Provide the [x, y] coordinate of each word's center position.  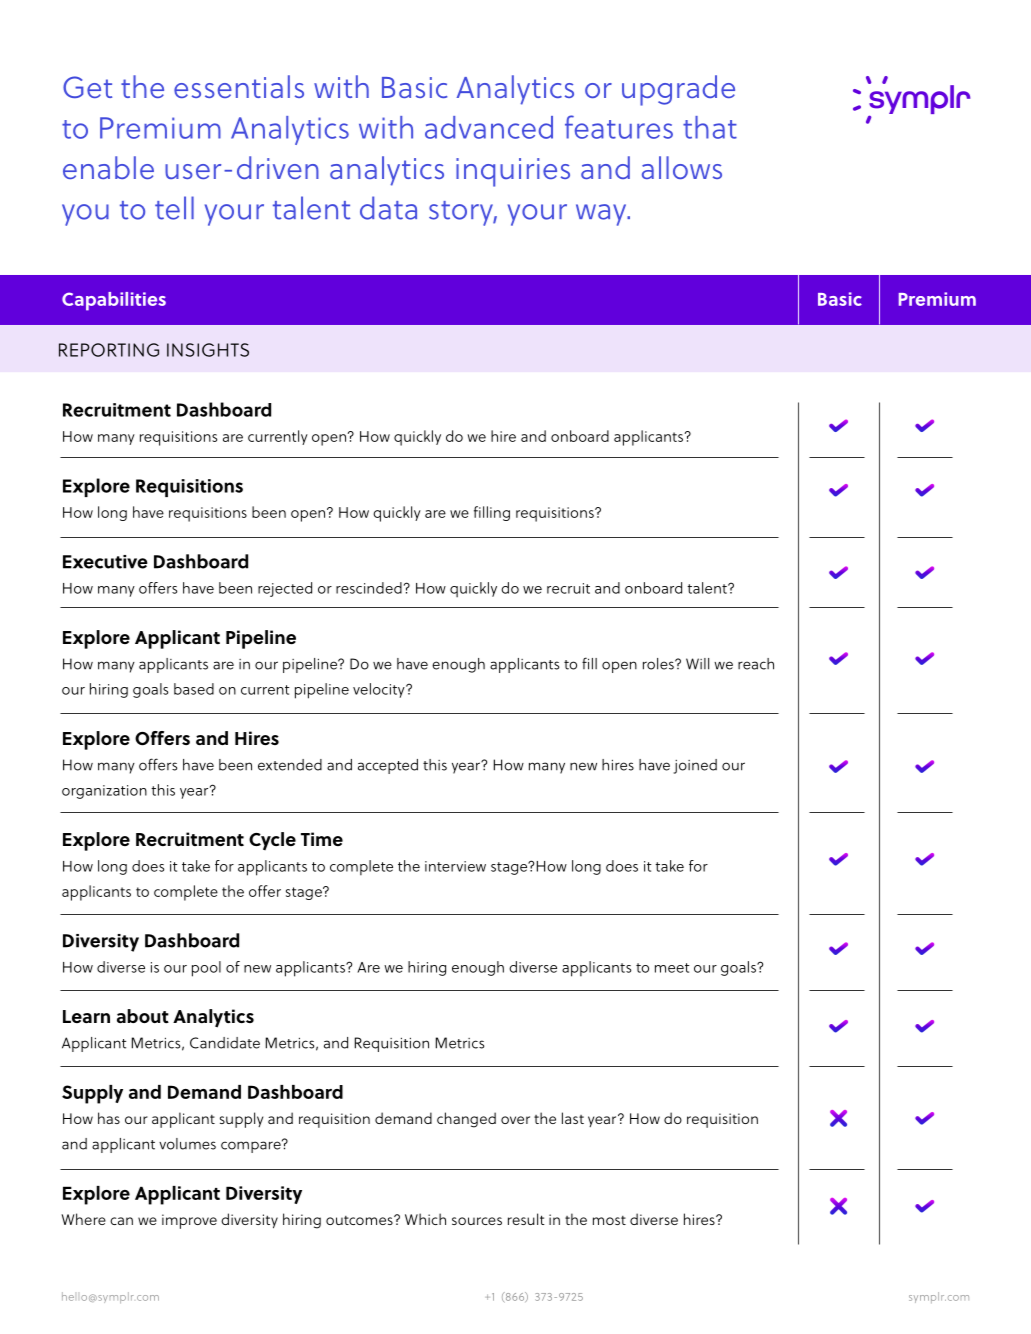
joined [695, 766]
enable [108, 167]
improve [189, 1221]
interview [455, 866]
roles [659, 664]
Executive [105, 562]
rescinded [369, 588]
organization [104, 792]
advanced [489, 127]
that [710, 127]
